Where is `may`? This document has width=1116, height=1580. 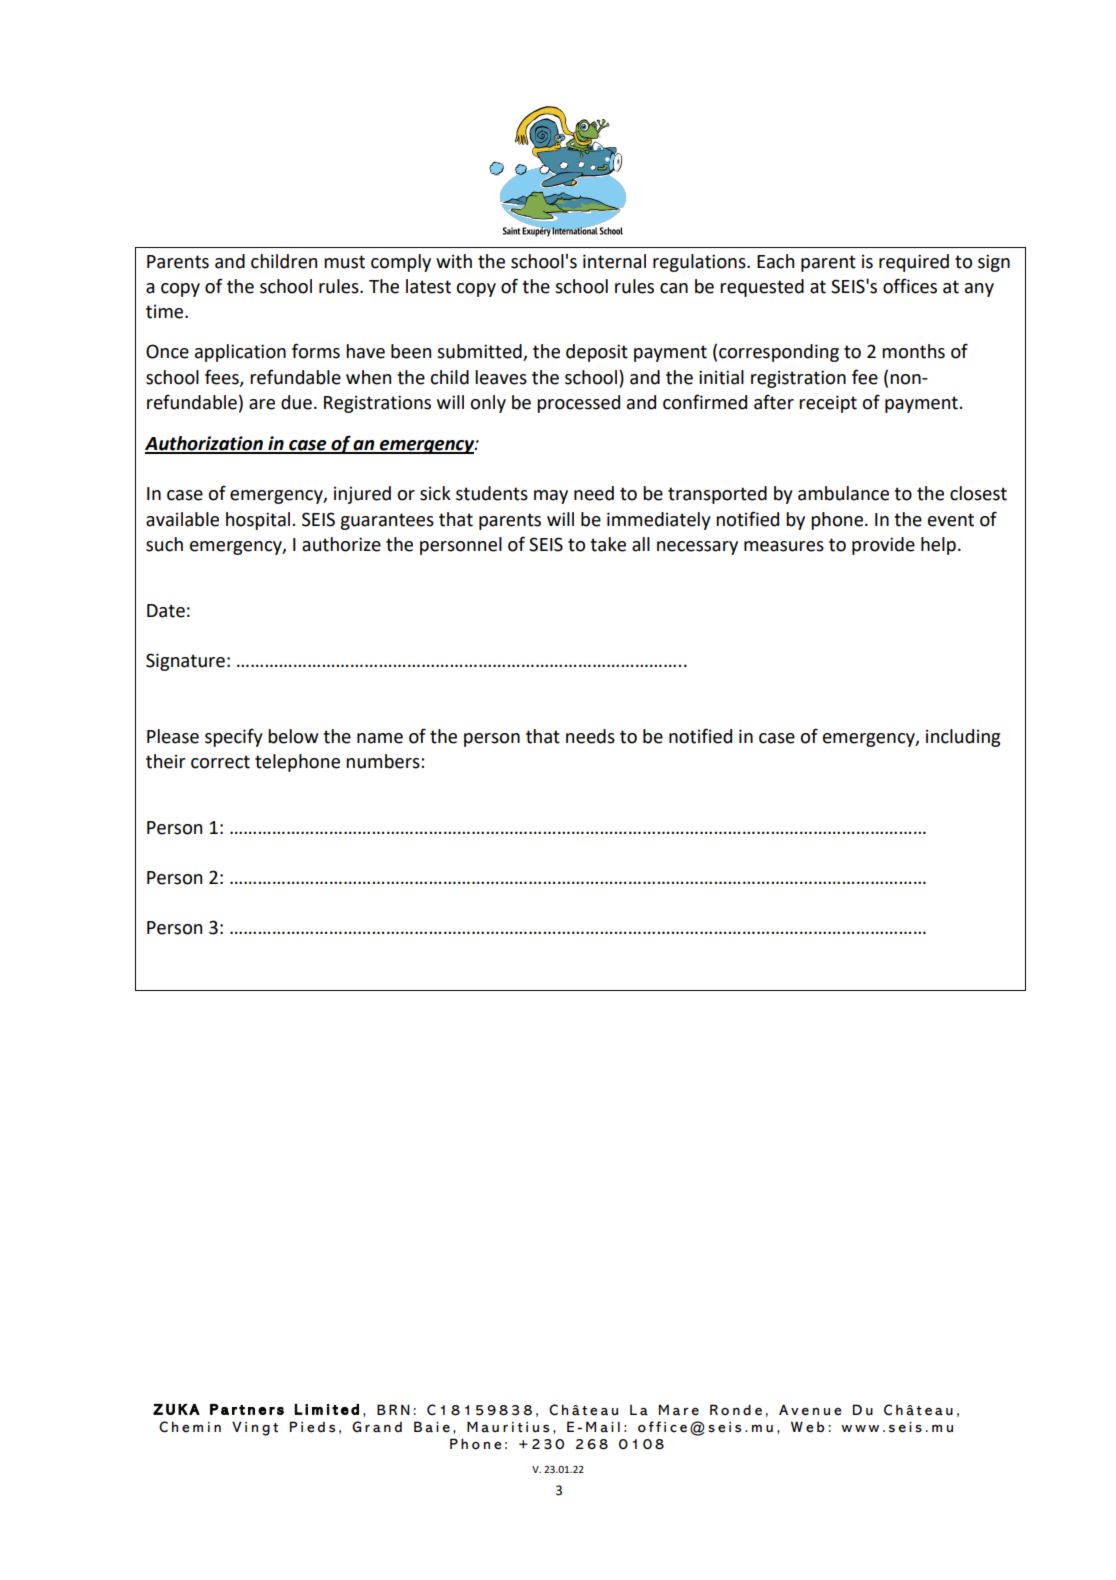 may is located at coordinates (551, 497).
